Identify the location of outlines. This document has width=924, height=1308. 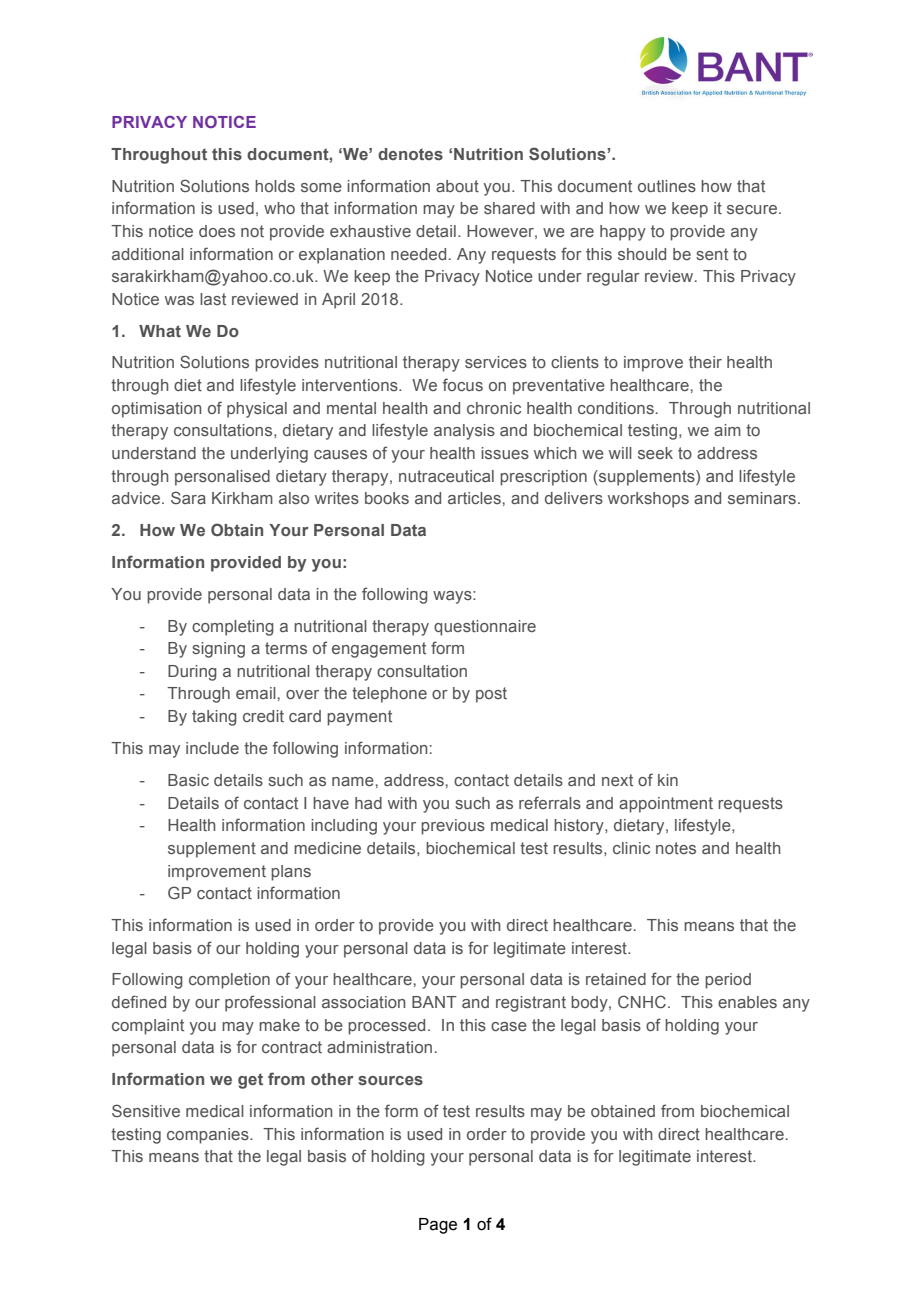
(667, 186).
